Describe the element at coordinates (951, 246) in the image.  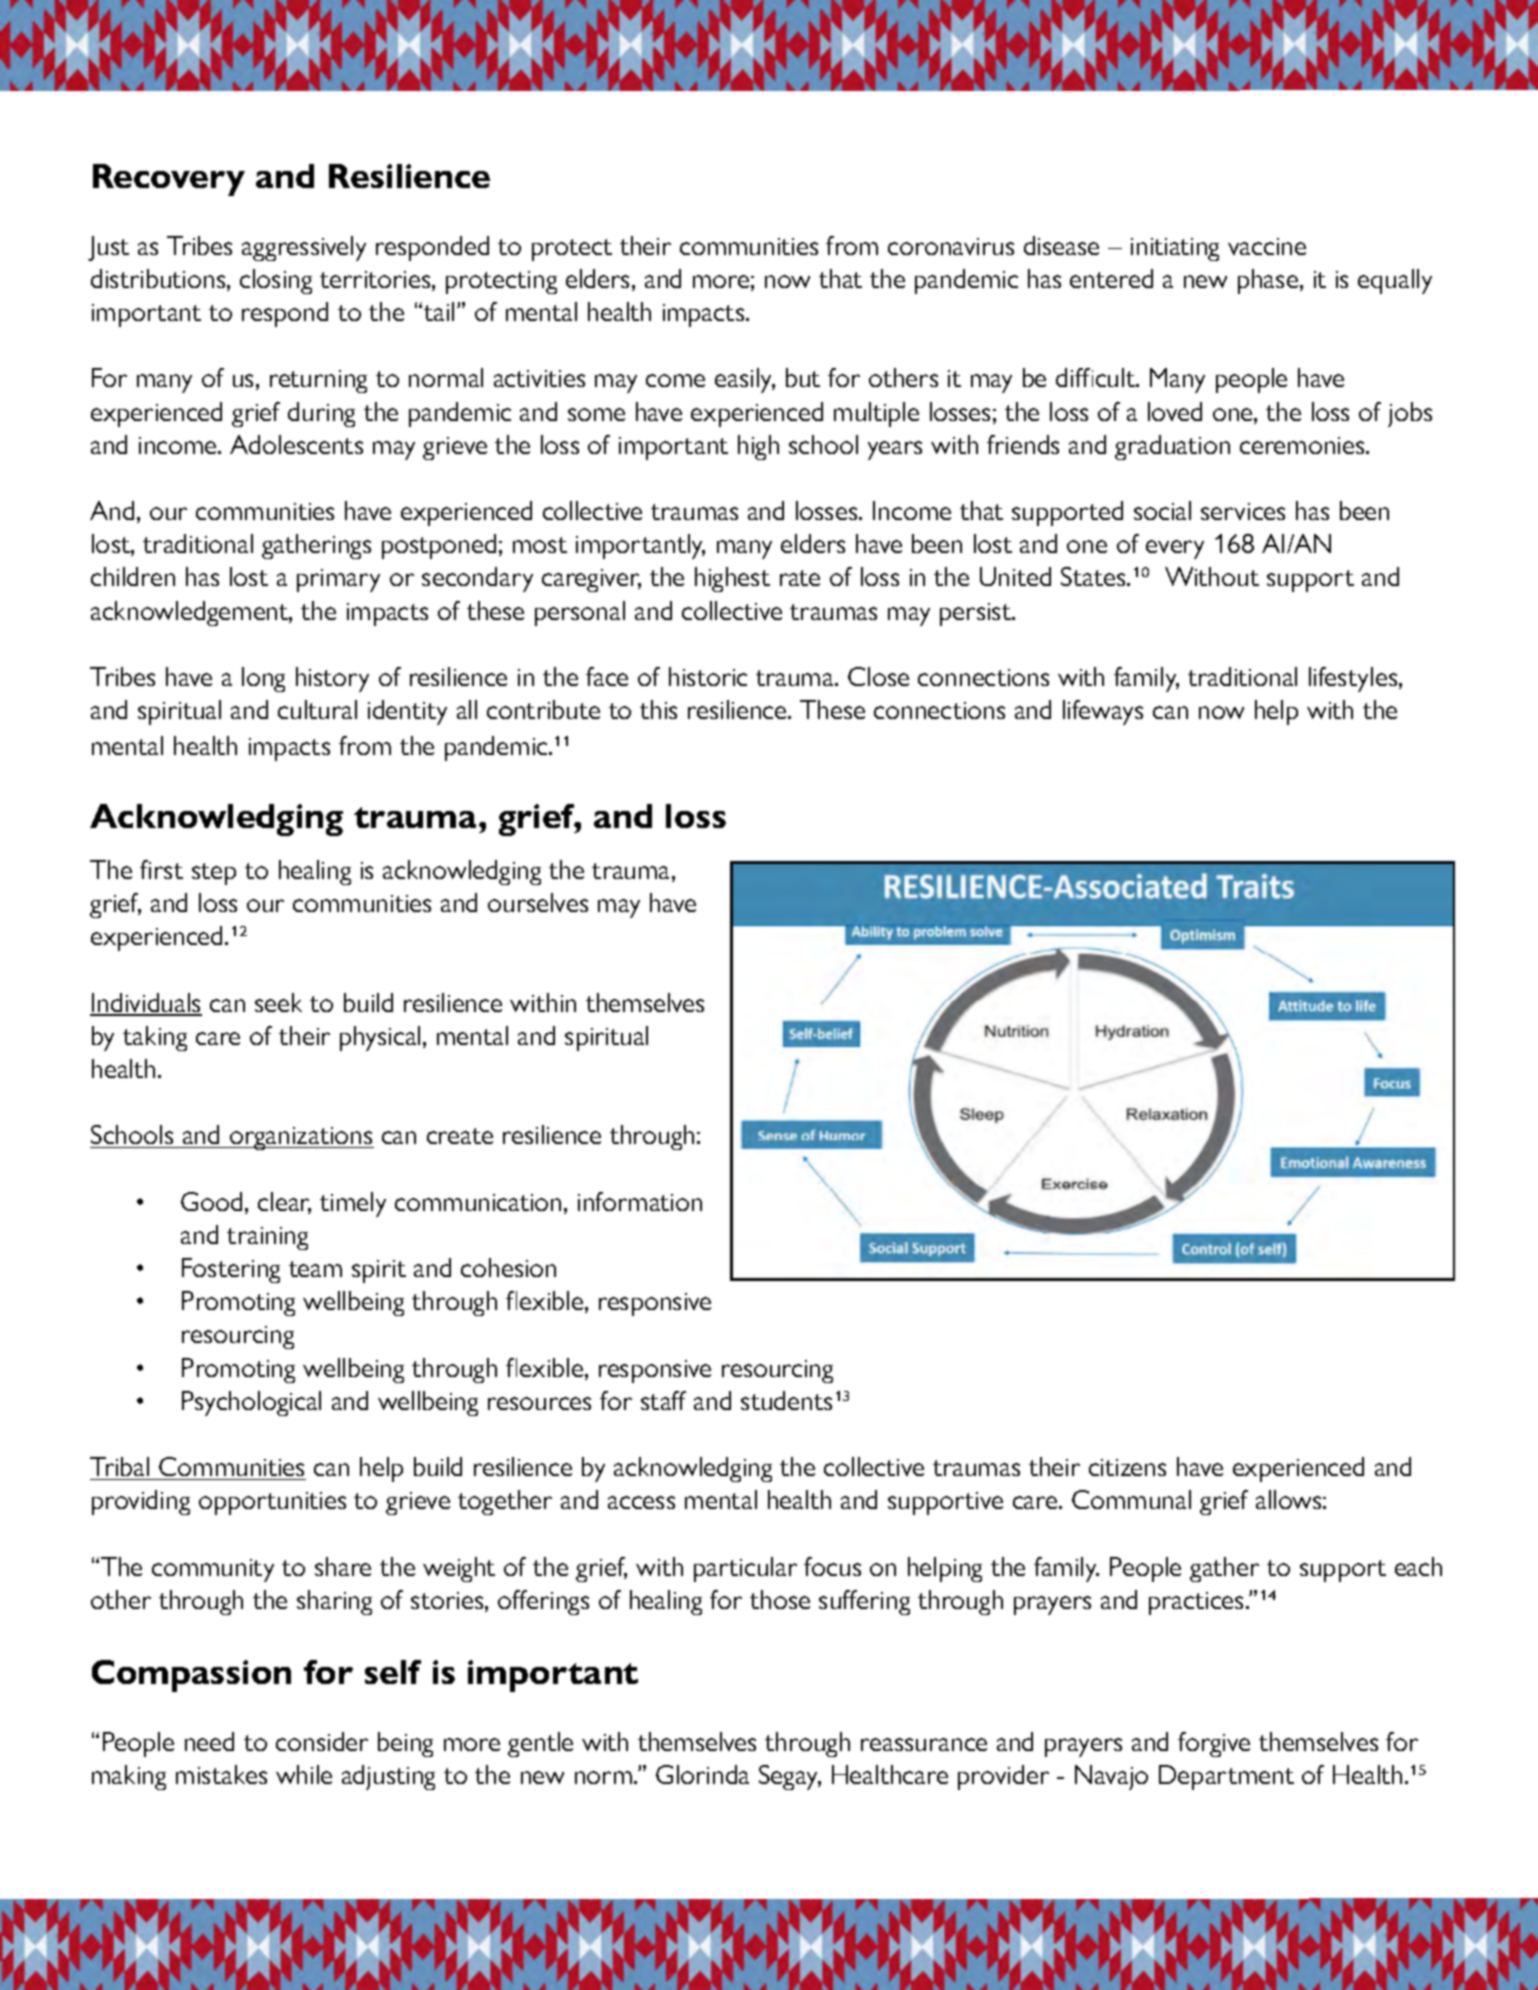
I see `coronavirus` at that location.
